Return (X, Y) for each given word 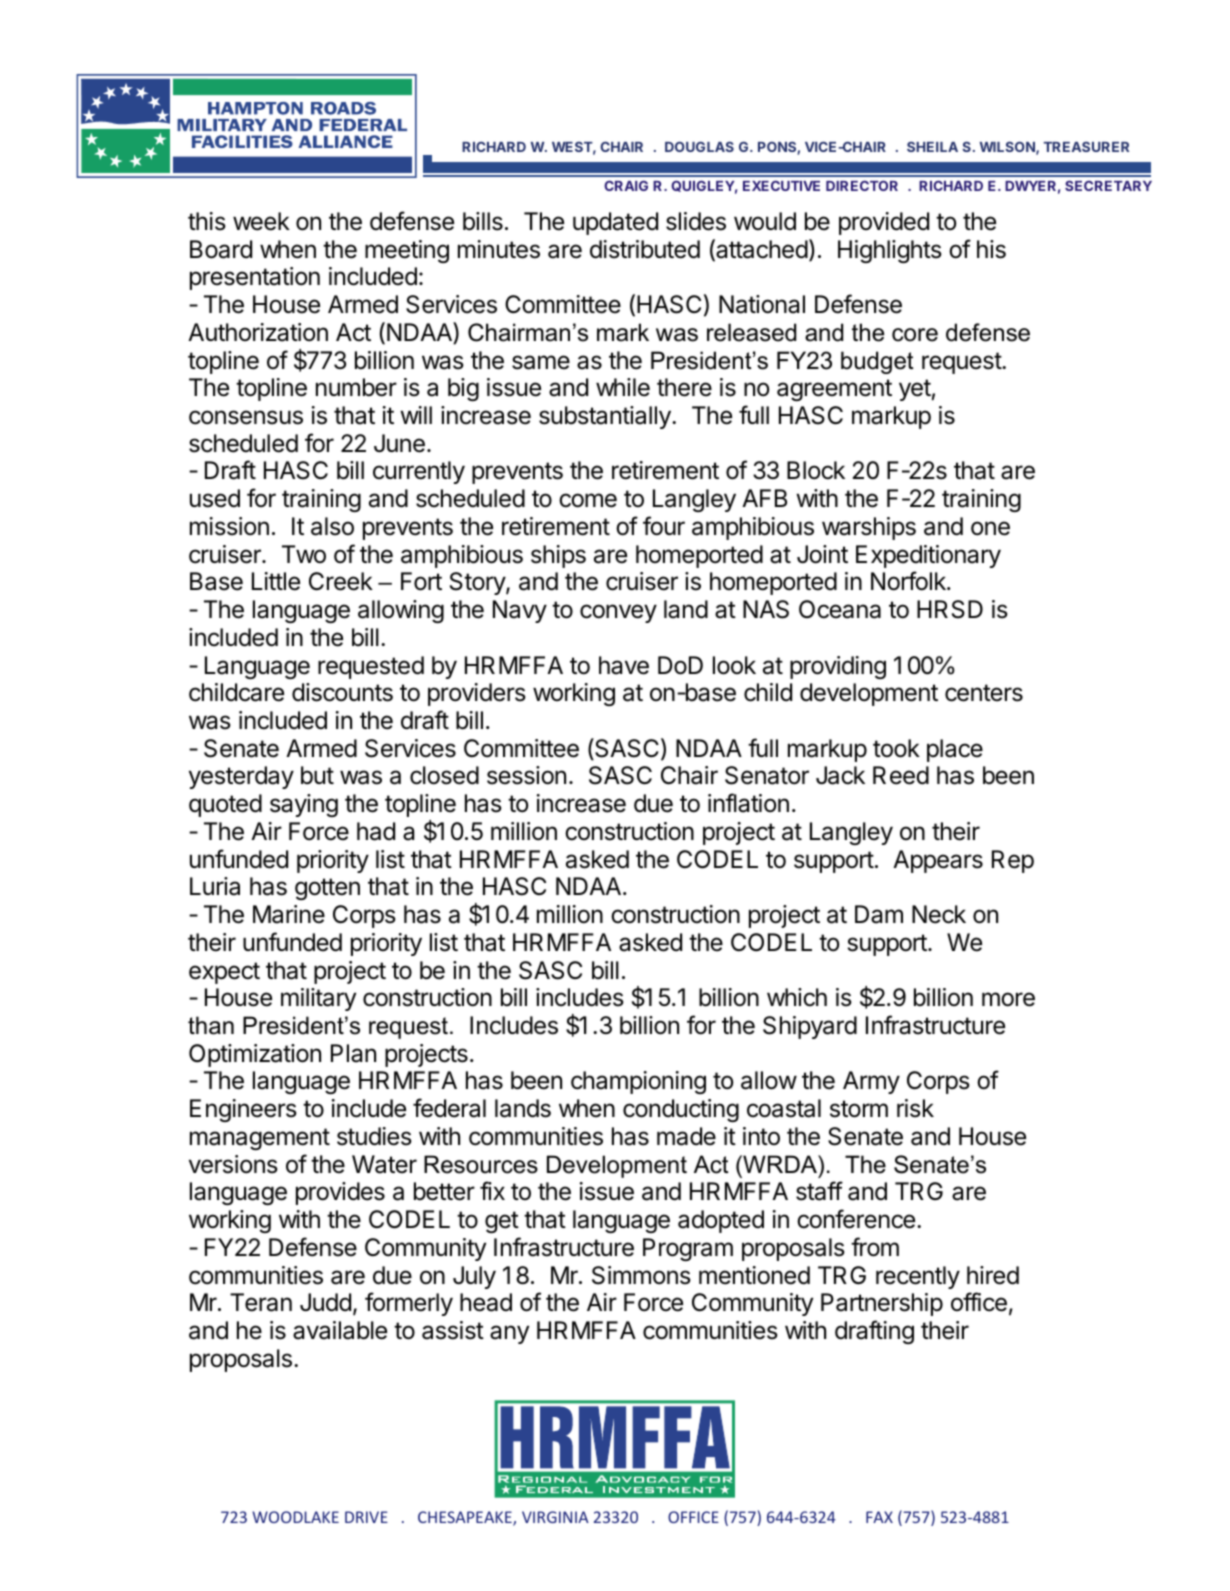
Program (688, 1249)
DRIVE (366, 1517)
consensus (246, 417)
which (797, 997)
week (261, 221)
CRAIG (626, 185)
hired (993, 1275)
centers (984, 693)
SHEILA (932, 146)
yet (915, 390)
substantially (606, 417)
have (624, 665)
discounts (342, 692)
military (318, 999)
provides (340, 1193)
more (1008, 999)
